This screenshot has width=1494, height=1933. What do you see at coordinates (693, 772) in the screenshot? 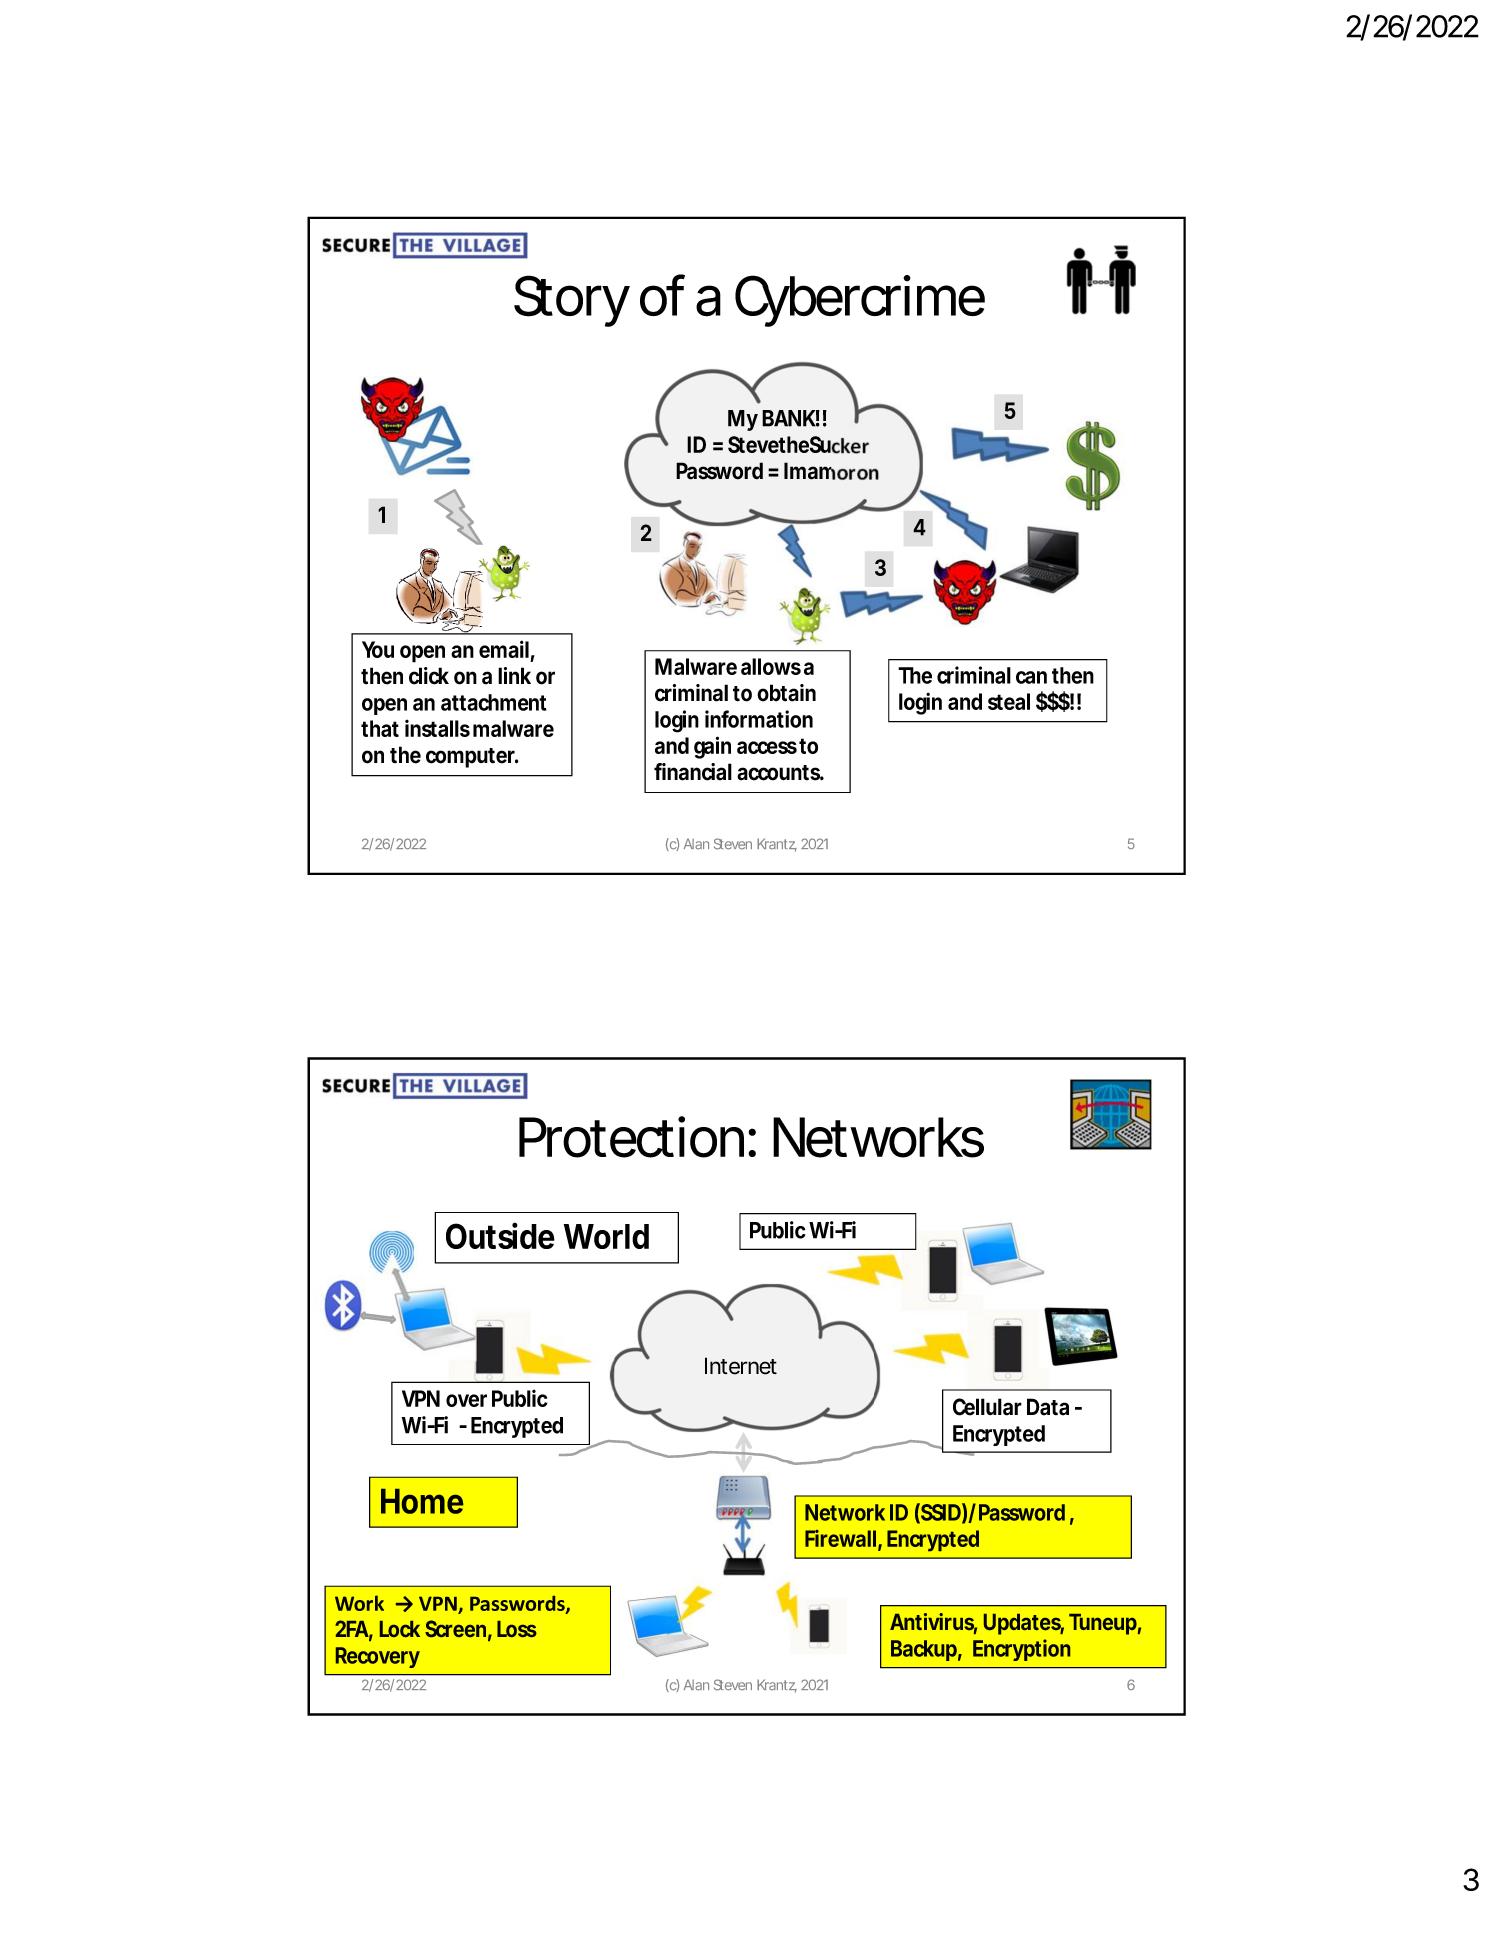
I see `financial` at bounding box center [693, 772].
